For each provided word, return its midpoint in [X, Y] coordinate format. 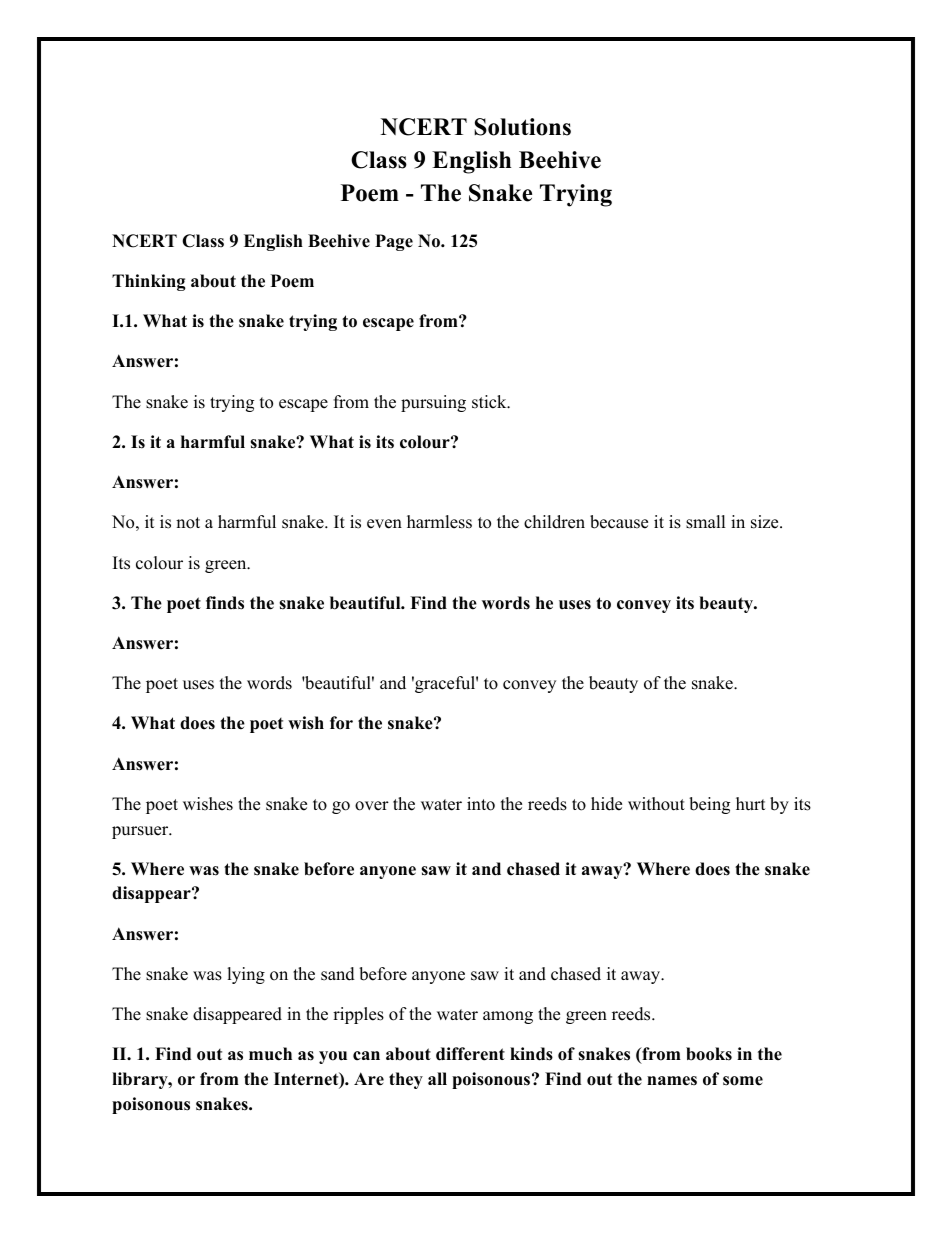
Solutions [522, 127]
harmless [439, 522]
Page [394, 242]
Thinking [149, 282]
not [188, 523]
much [270, 1054]
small [706, 522]
